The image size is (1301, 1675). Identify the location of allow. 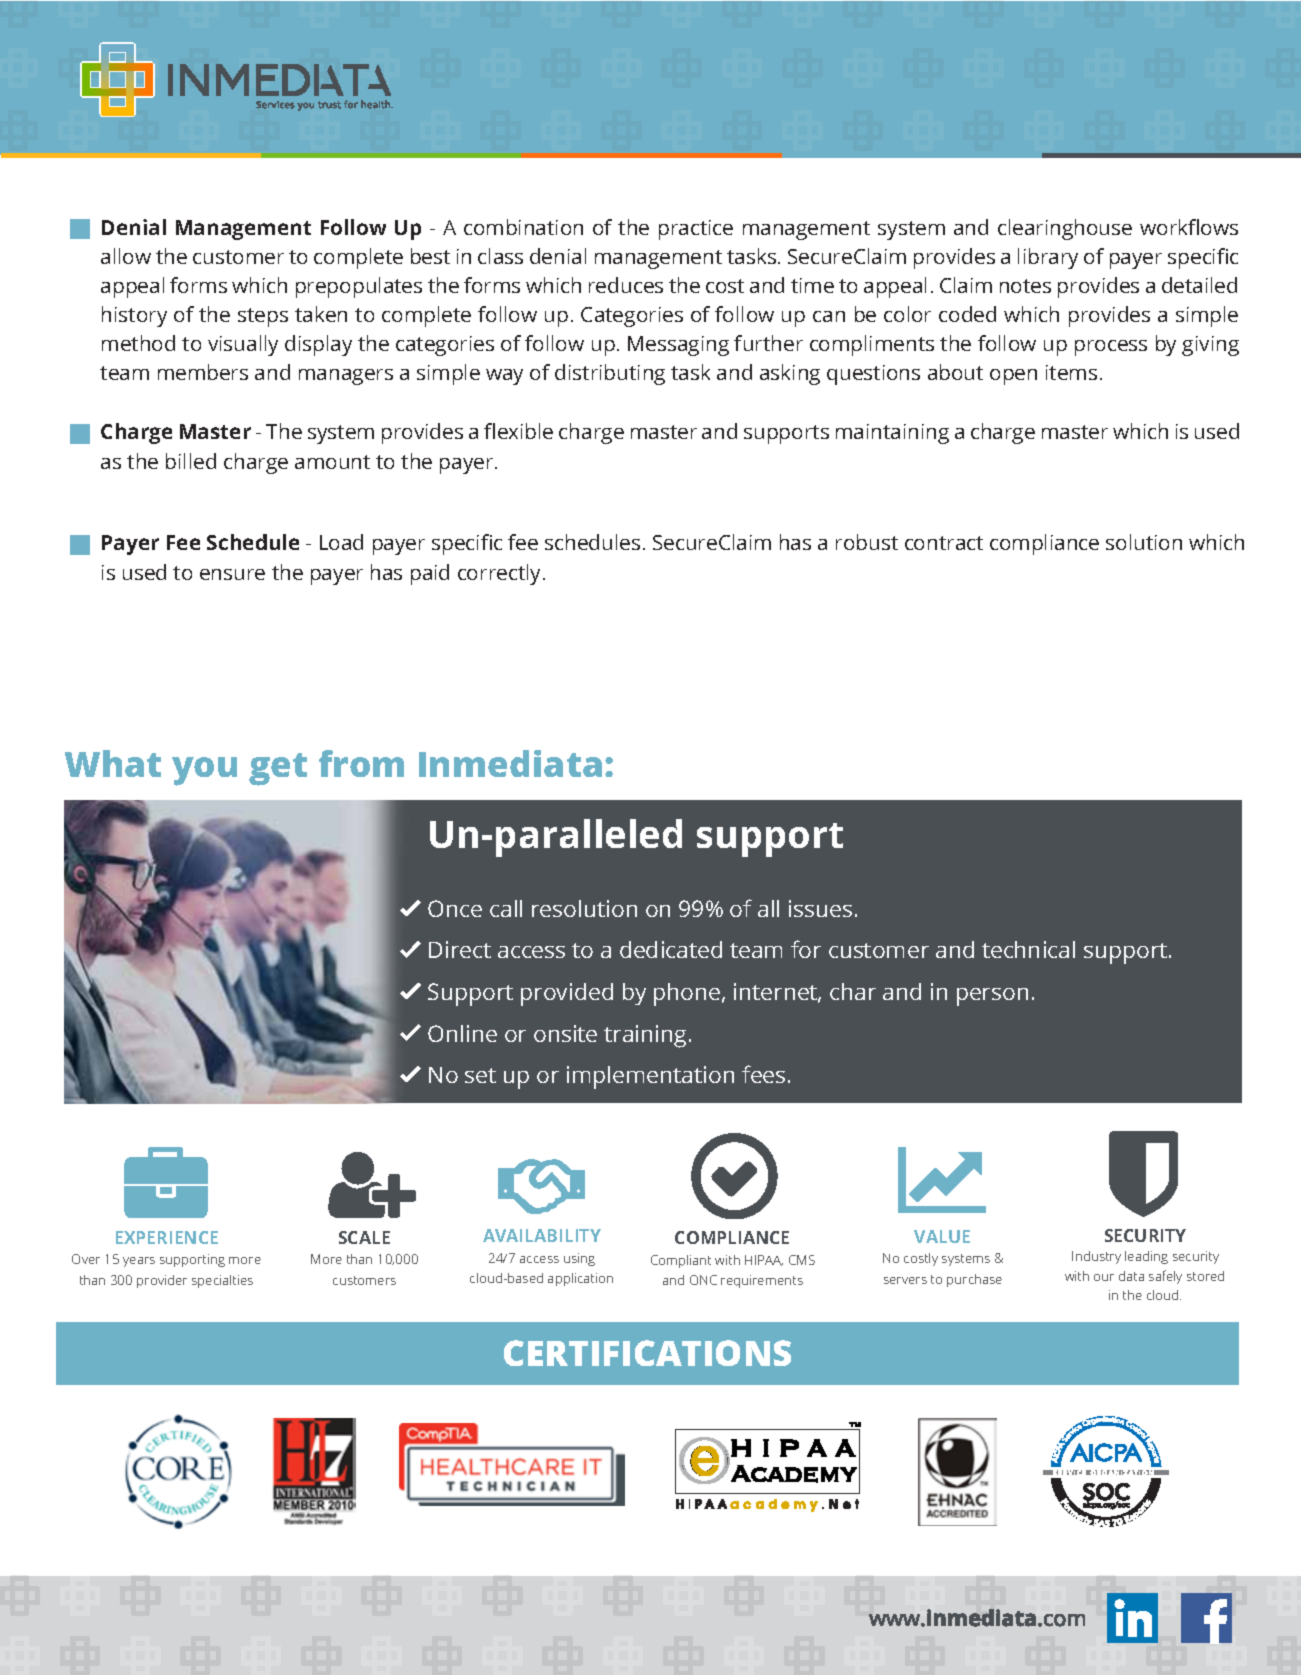
(126, 256).
